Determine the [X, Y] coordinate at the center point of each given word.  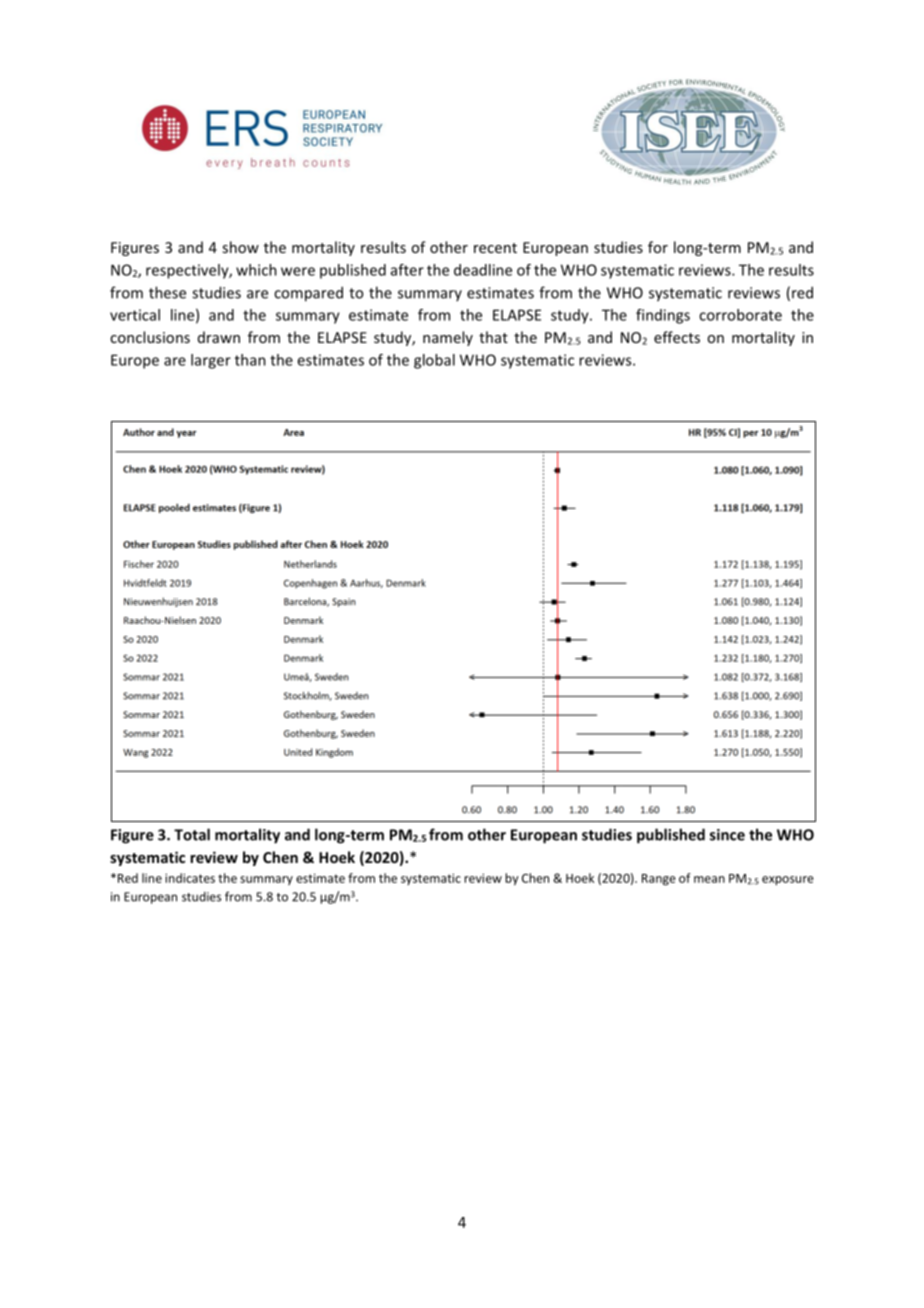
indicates [190, 878]
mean [709, 879]
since [727, 835]
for [658, 247]
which [256, 270]
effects [677, 337]
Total [192, 834]
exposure [788, 881]
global [434, 361]
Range [659, 880]
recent [495, 248]
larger [211, 361]
